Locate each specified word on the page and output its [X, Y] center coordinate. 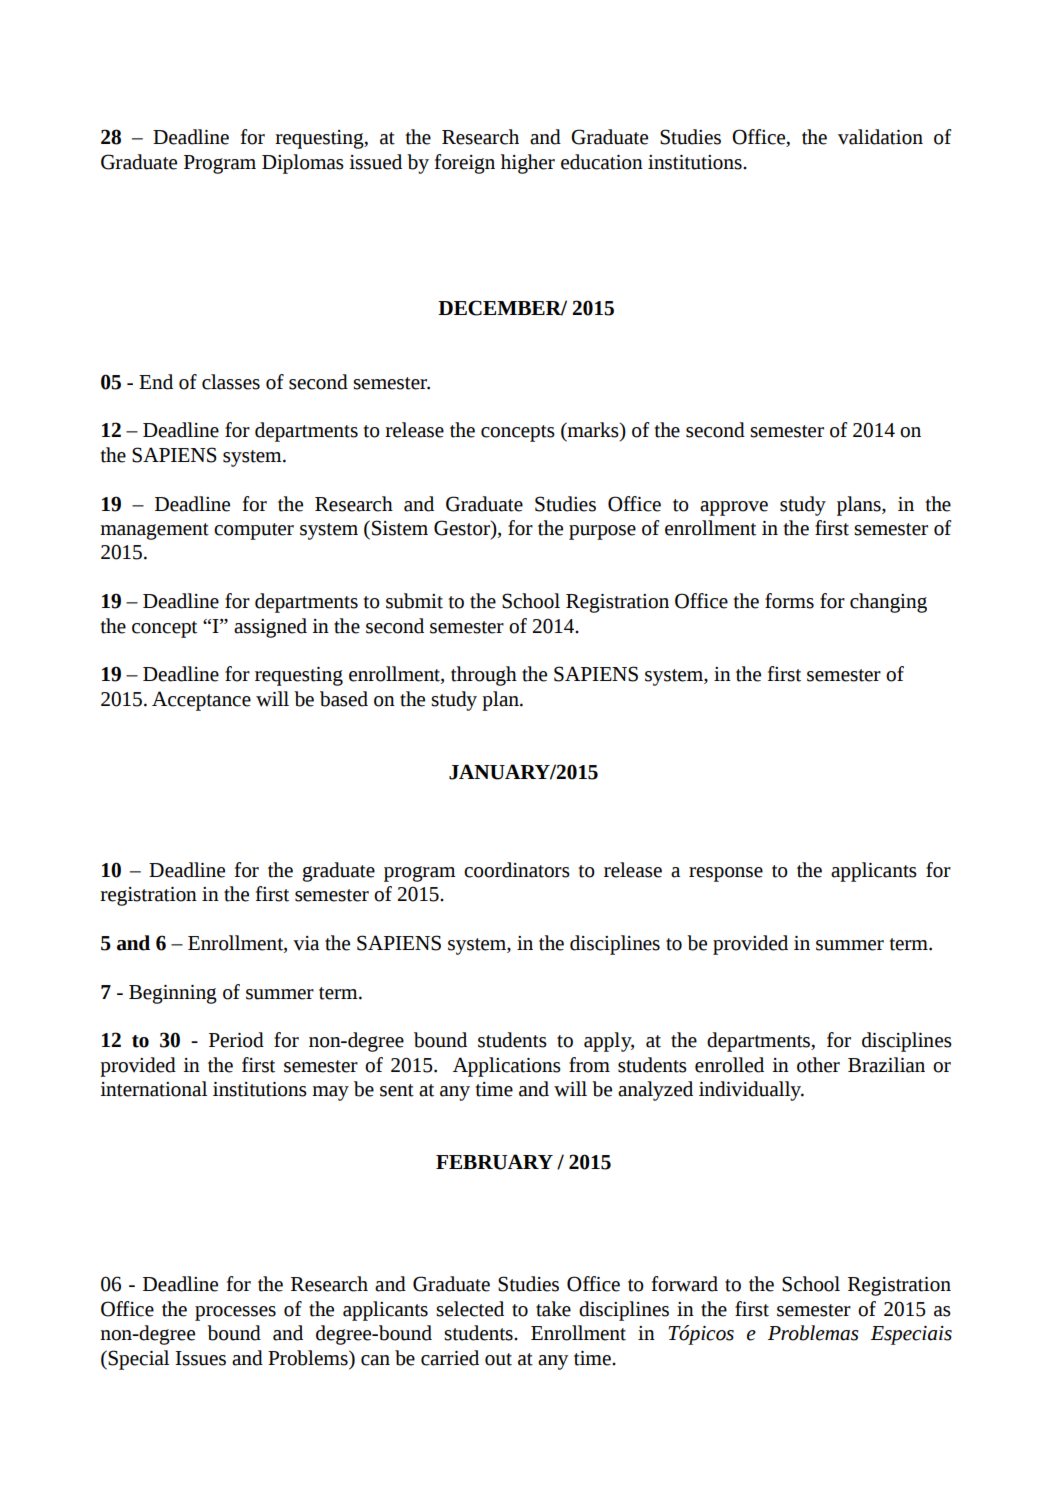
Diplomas [303, 164]
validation [880, 137]
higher [528, 164]
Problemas [813, 1333]
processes [235, 1313]
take [553, 1309]
